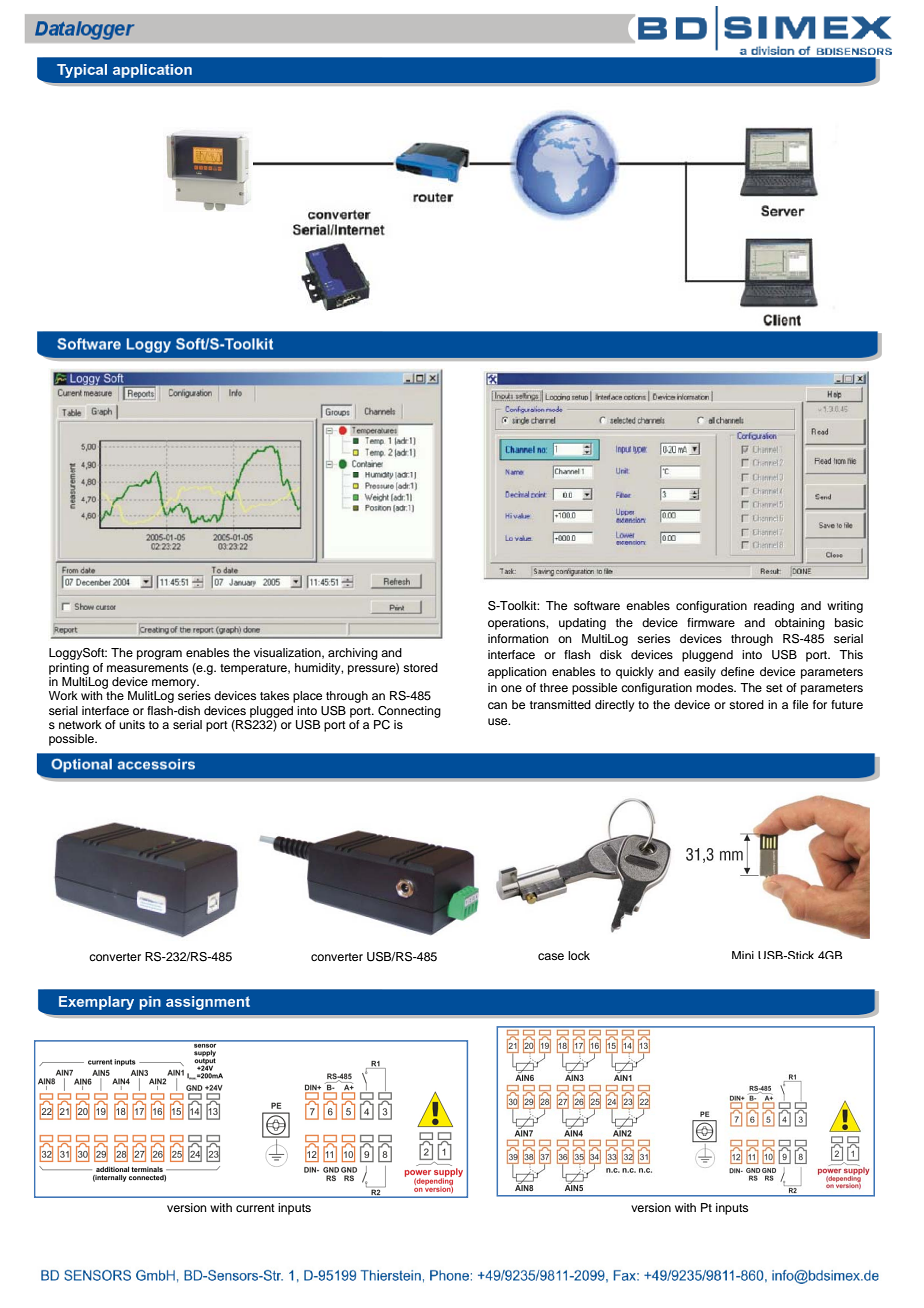 The width and height of the image is (924, 1308). What do you see at coordinates (409, 712) in the image?
I see `Connecting` at bounding box center [409, 712].
